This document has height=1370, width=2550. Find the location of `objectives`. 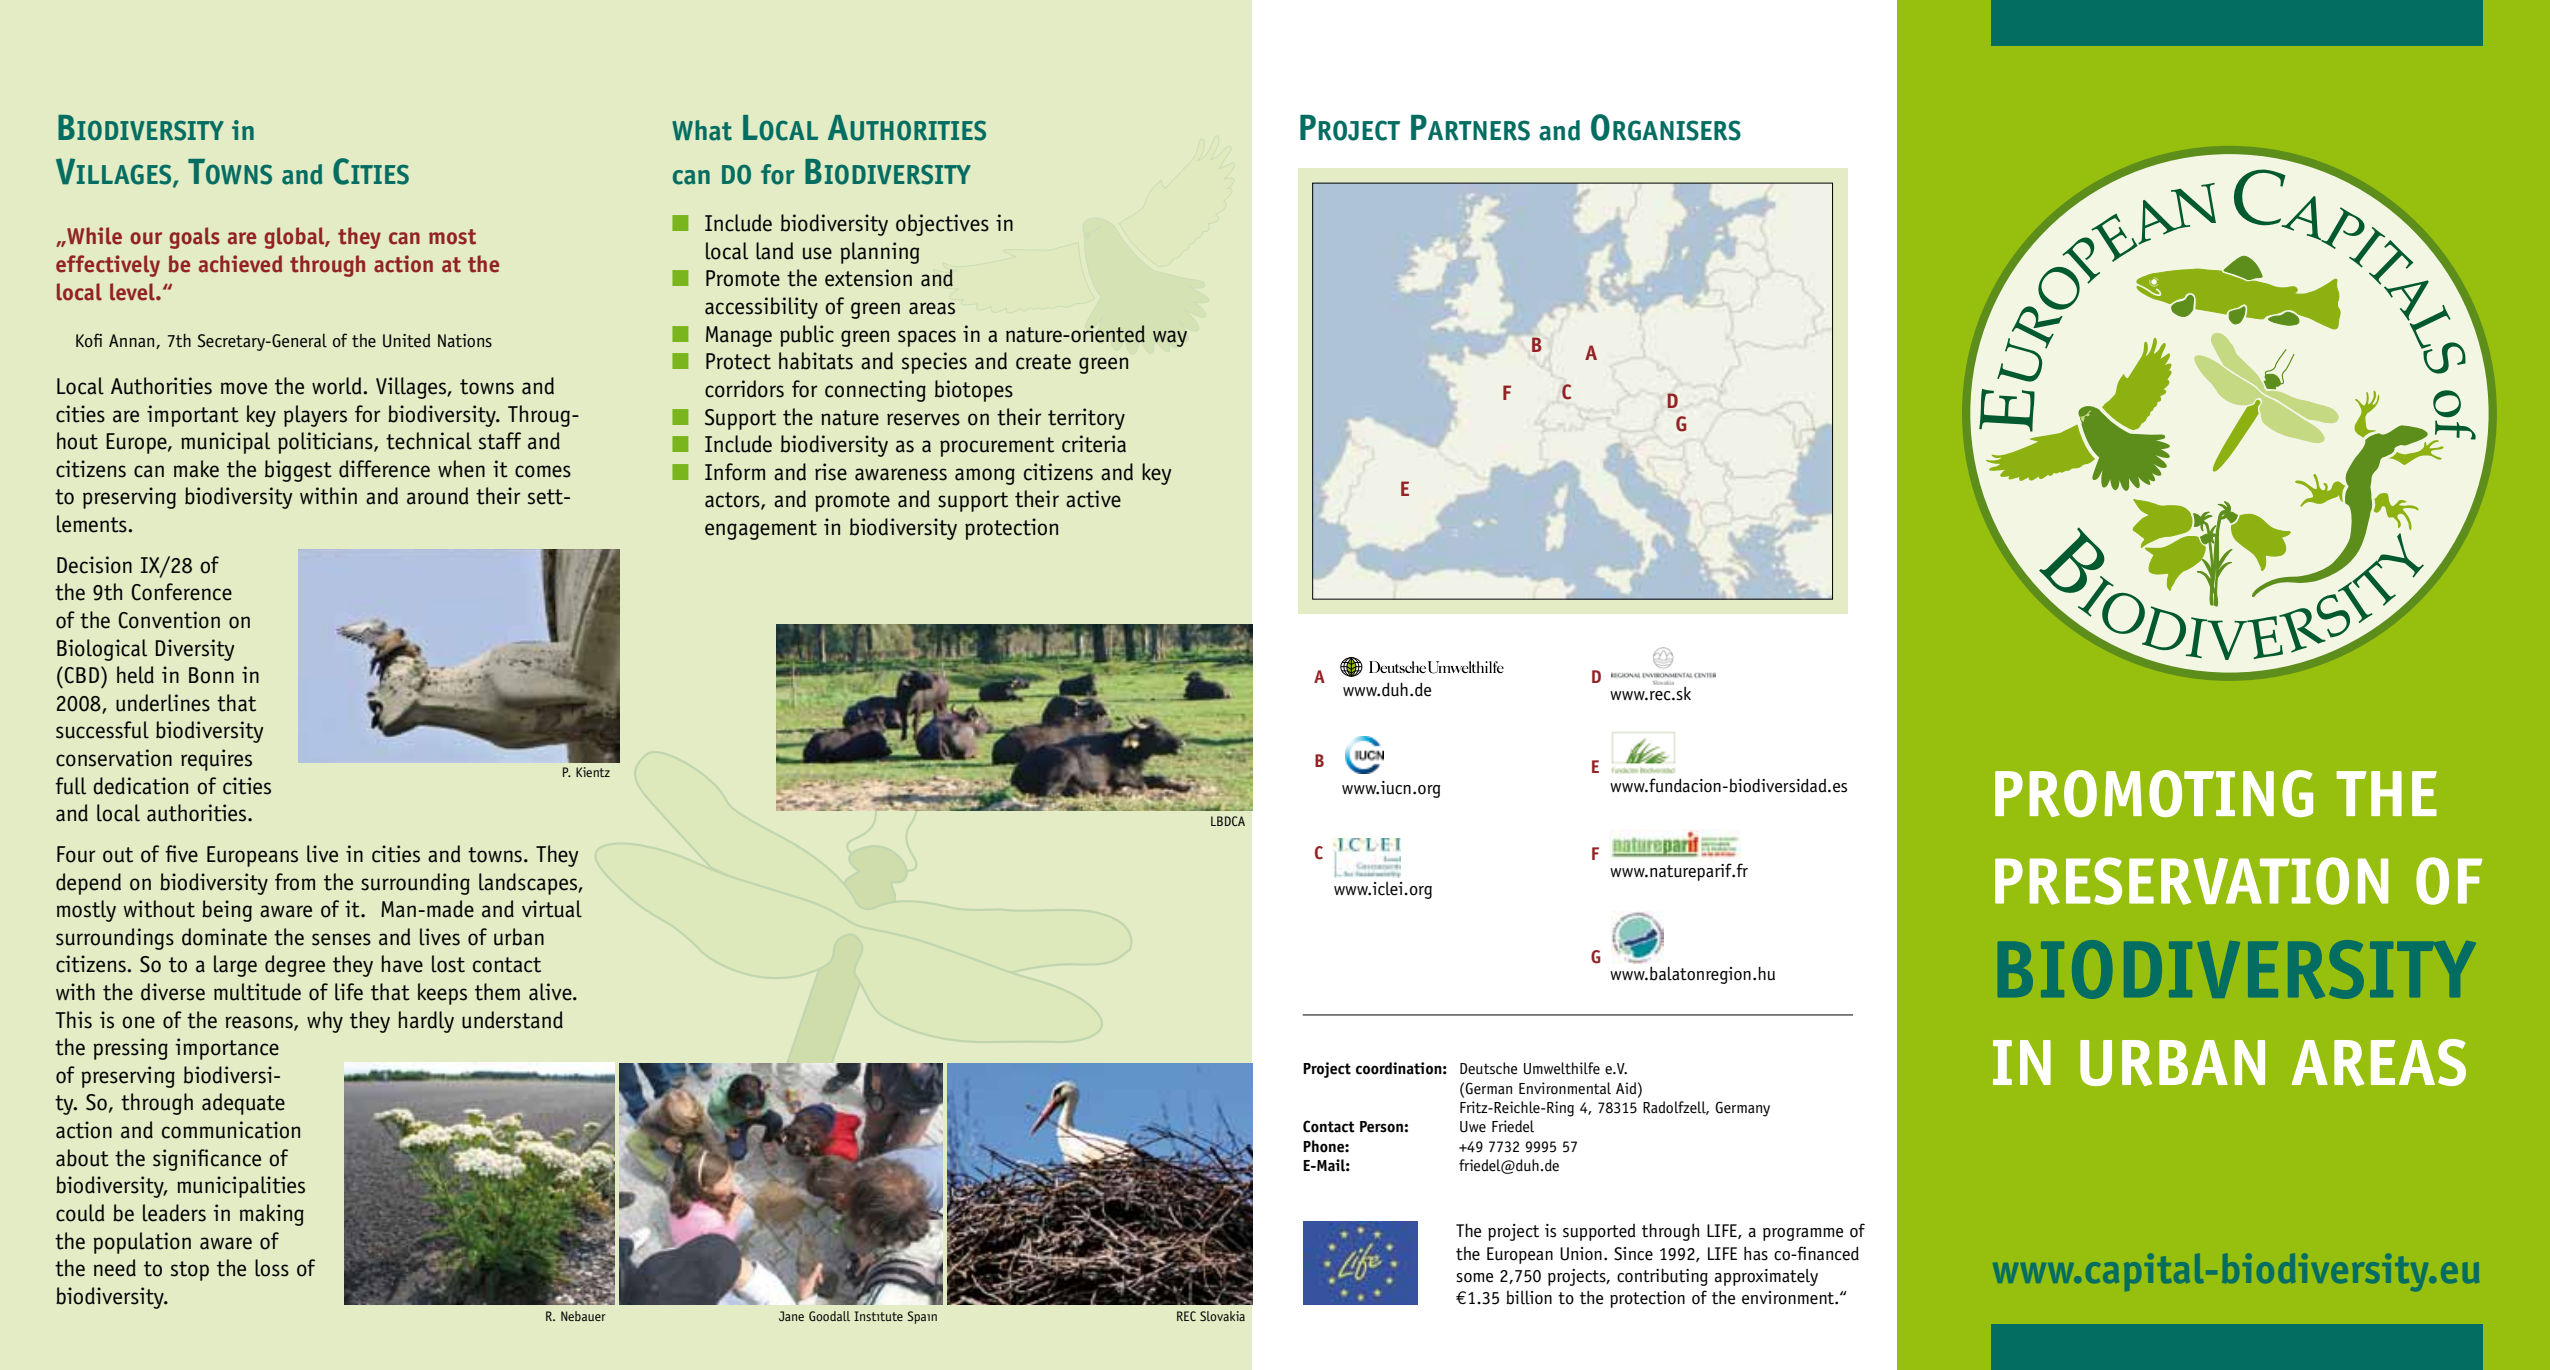

objectives is located at coordinates (942, 225).
